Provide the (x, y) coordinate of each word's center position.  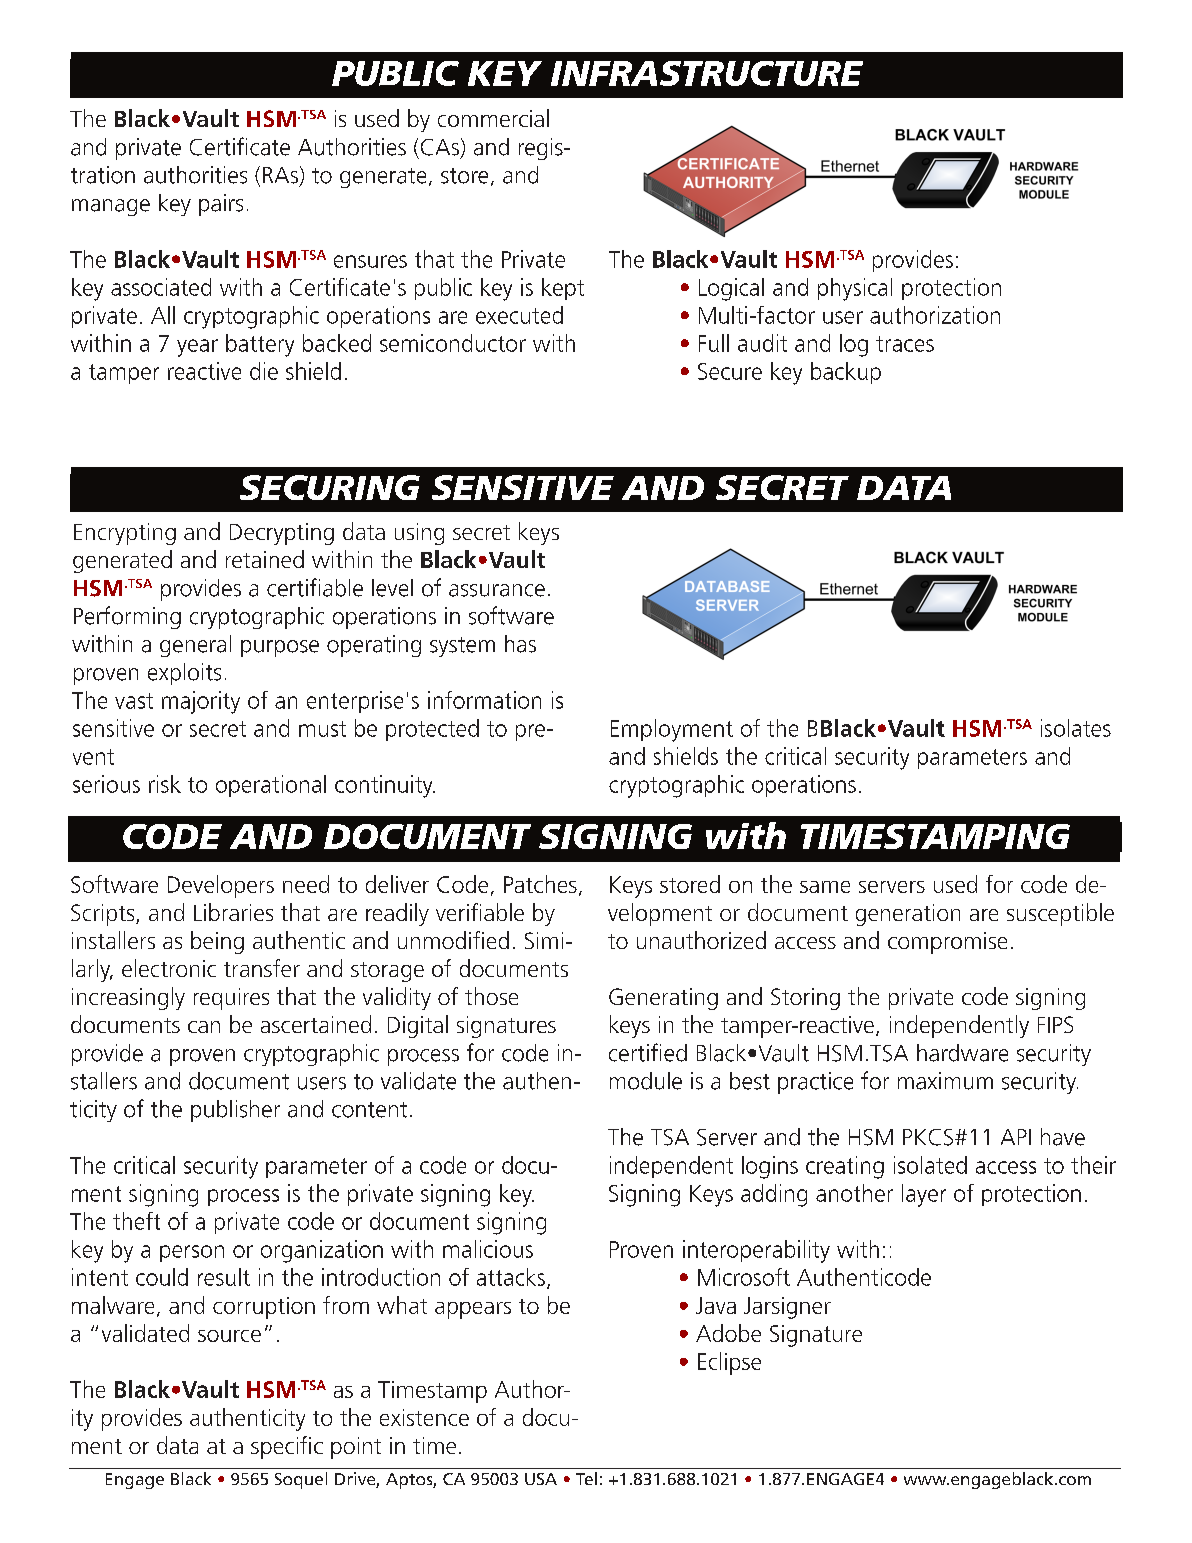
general (195, 646)
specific (287, 1447)
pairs (221, 205)
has (520, 644)
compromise (947, 943)
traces (905, 344)
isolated (930, 1165)
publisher (235, 1111)
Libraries (233, 912)
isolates (1076, 728)
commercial (493, 118)
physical (855, 289)
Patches (540, 884)
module (646, 1081)
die (264, 371)
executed (519, 315)
